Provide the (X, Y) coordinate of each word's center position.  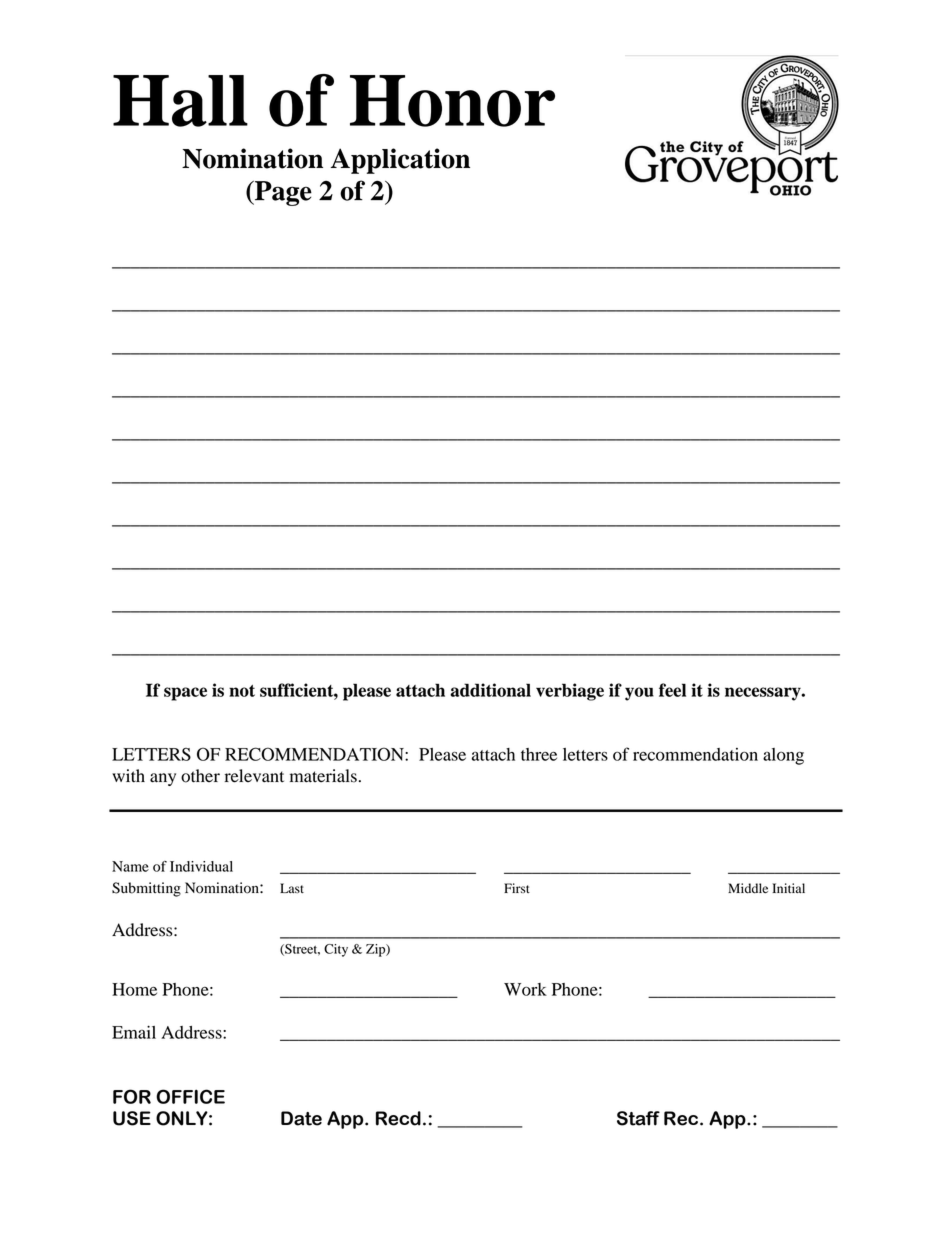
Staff (638, 1118)
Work (525, 989)
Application (400, 161)
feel (672, 690)
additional (490, 690)
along (783, 756)
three (539, 754)
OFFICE (190, 1096)
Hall (180, 101)
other (200, 776)
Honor (452, 101)
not (242, 691)
